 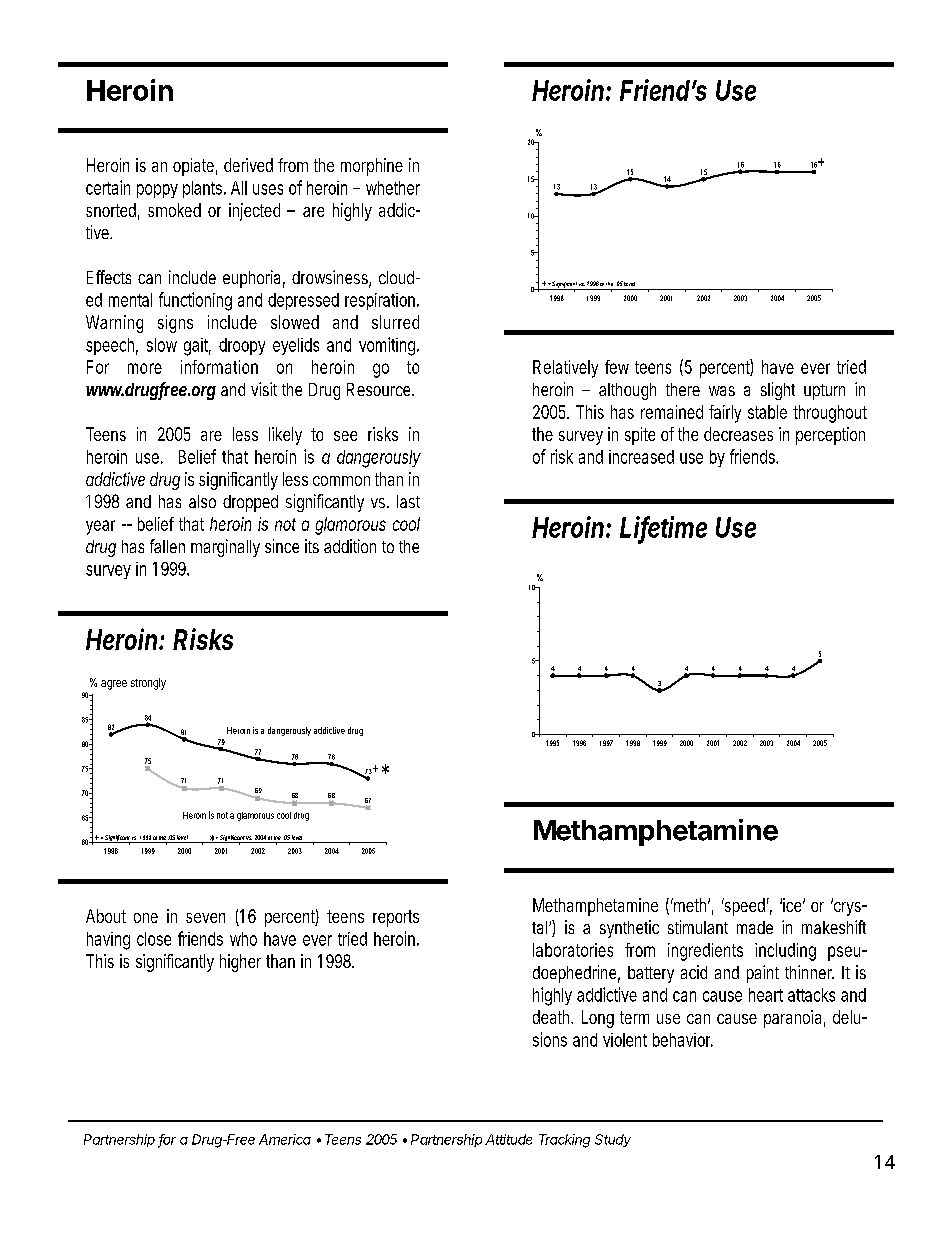 I want to click on information, so click(x=219, y=367).
